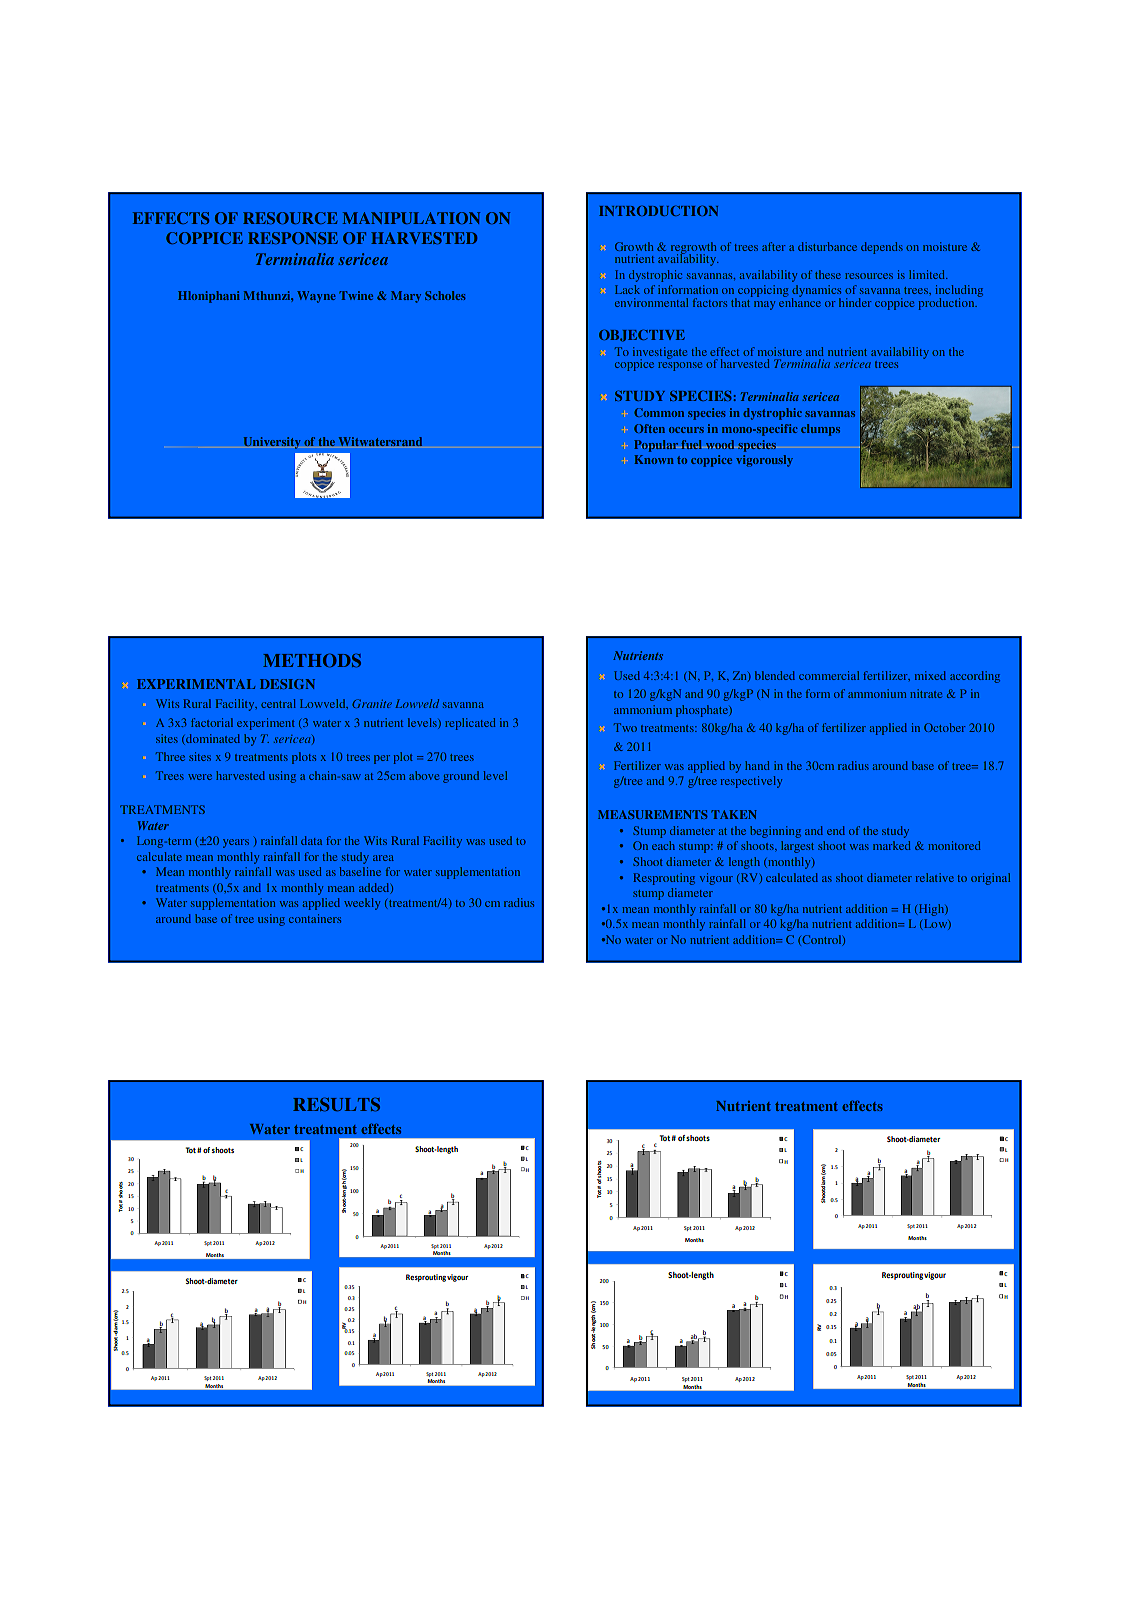 This document has width=1130, height=1599. What do you see at coordinates (316, 297) in the document?
I see `Wayne` at bounding box center [316, 297].
